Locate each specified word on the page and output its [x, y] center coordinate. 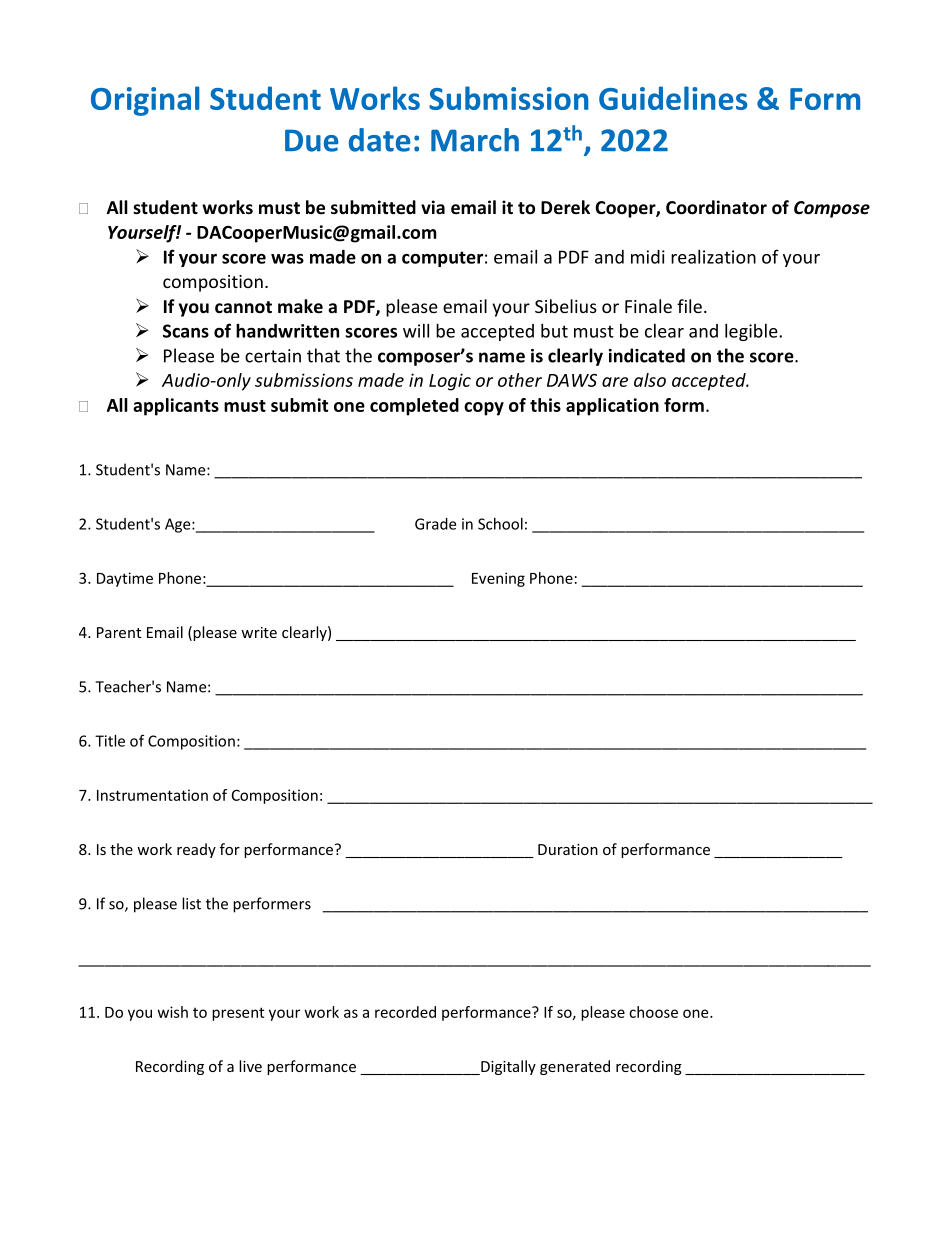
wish [173, 1012]
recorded [405, 1012]
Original [145, 101]
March [475, 140]
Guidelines [673, 98]
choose [653, 1012]
